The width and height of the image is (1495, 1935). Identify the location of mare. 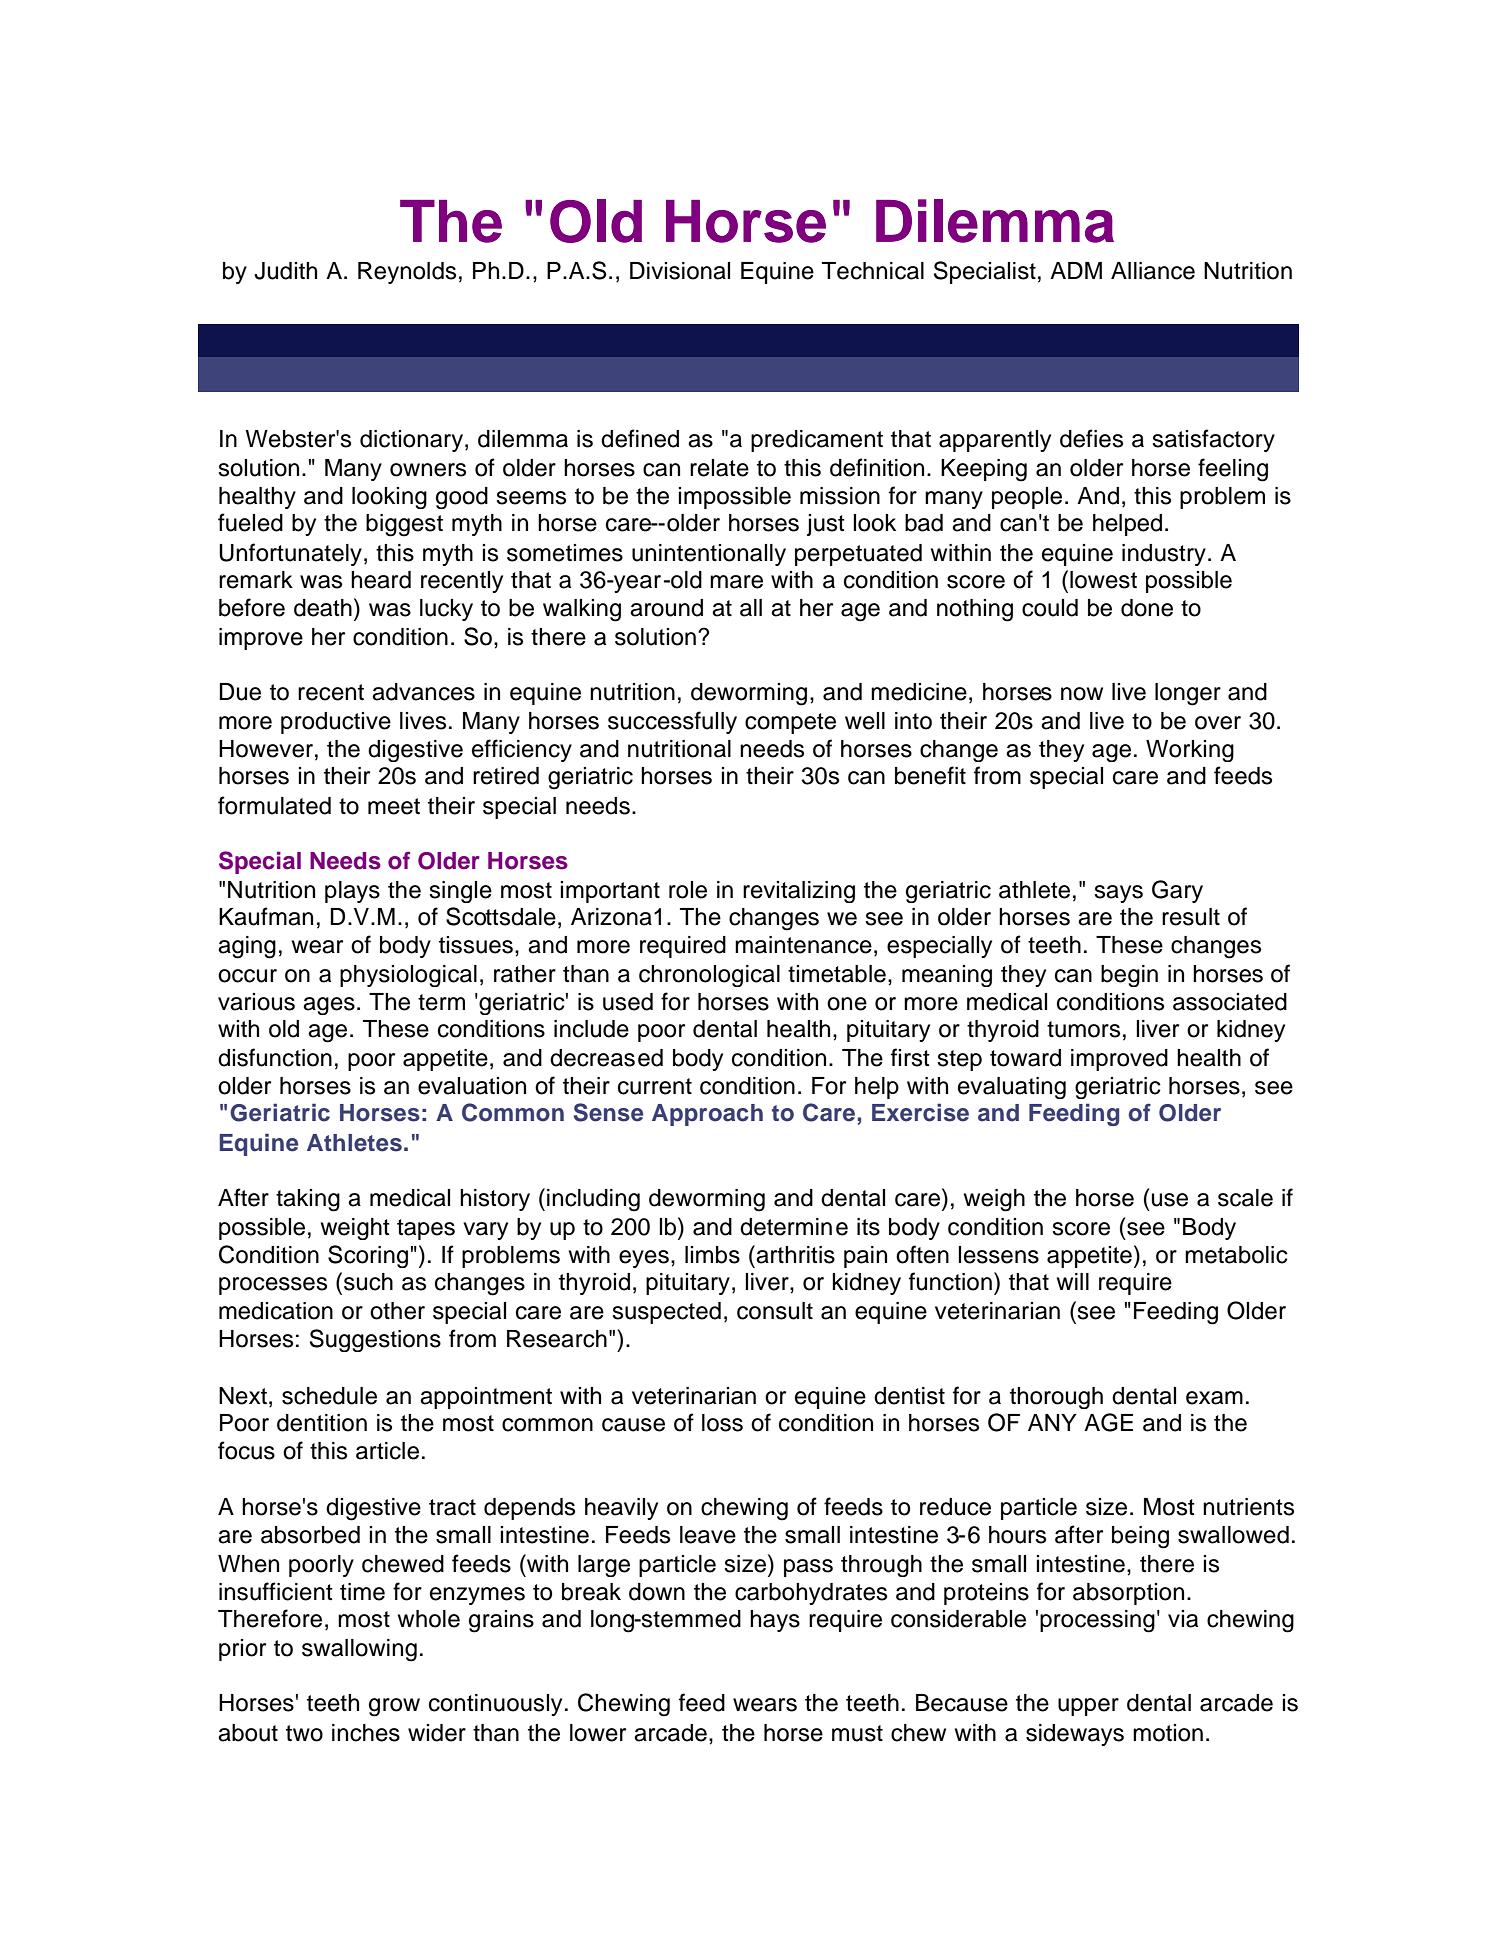
(736, 582).
